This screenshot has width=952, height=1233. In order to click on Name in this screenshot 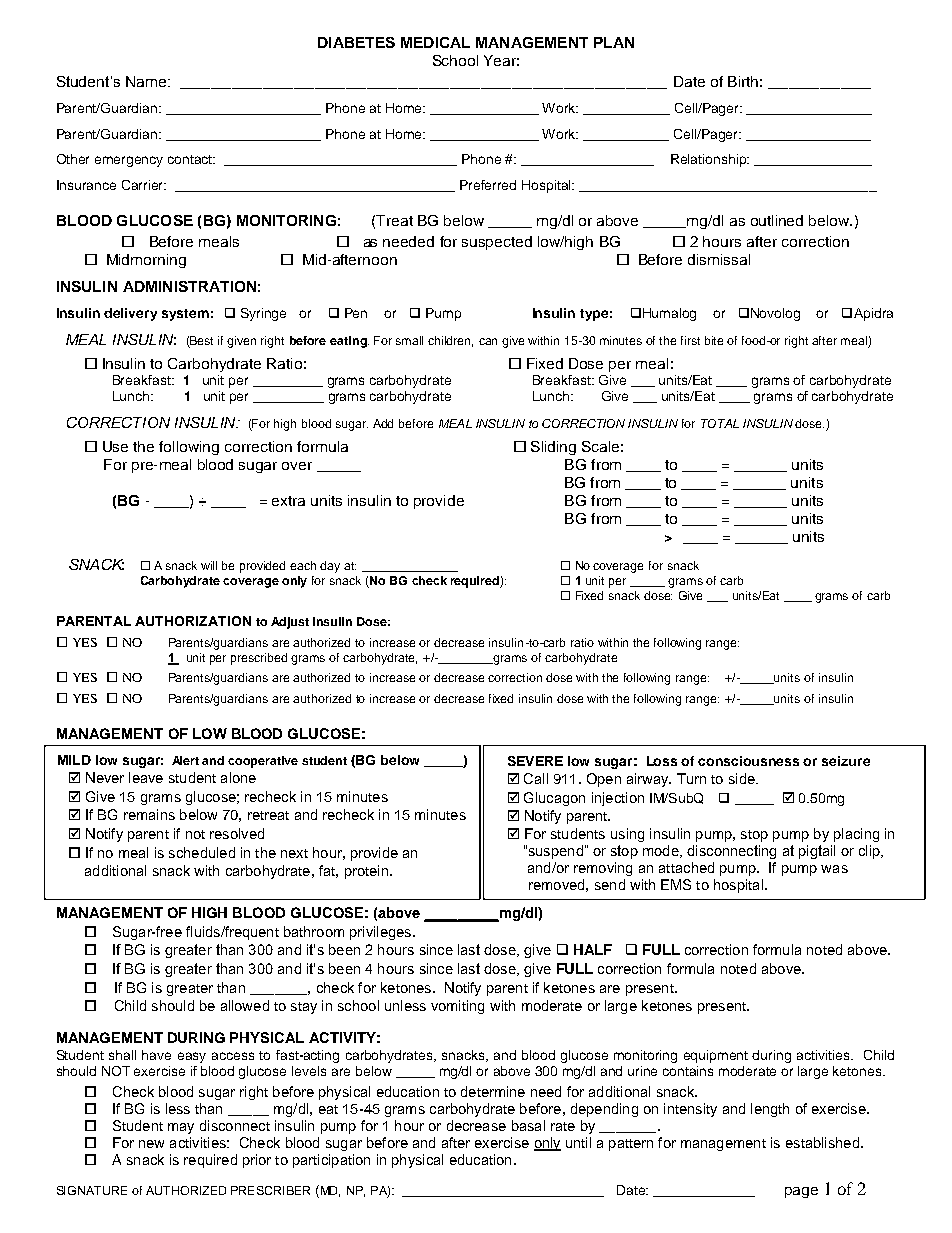, I will do `click(147, 81)`.
